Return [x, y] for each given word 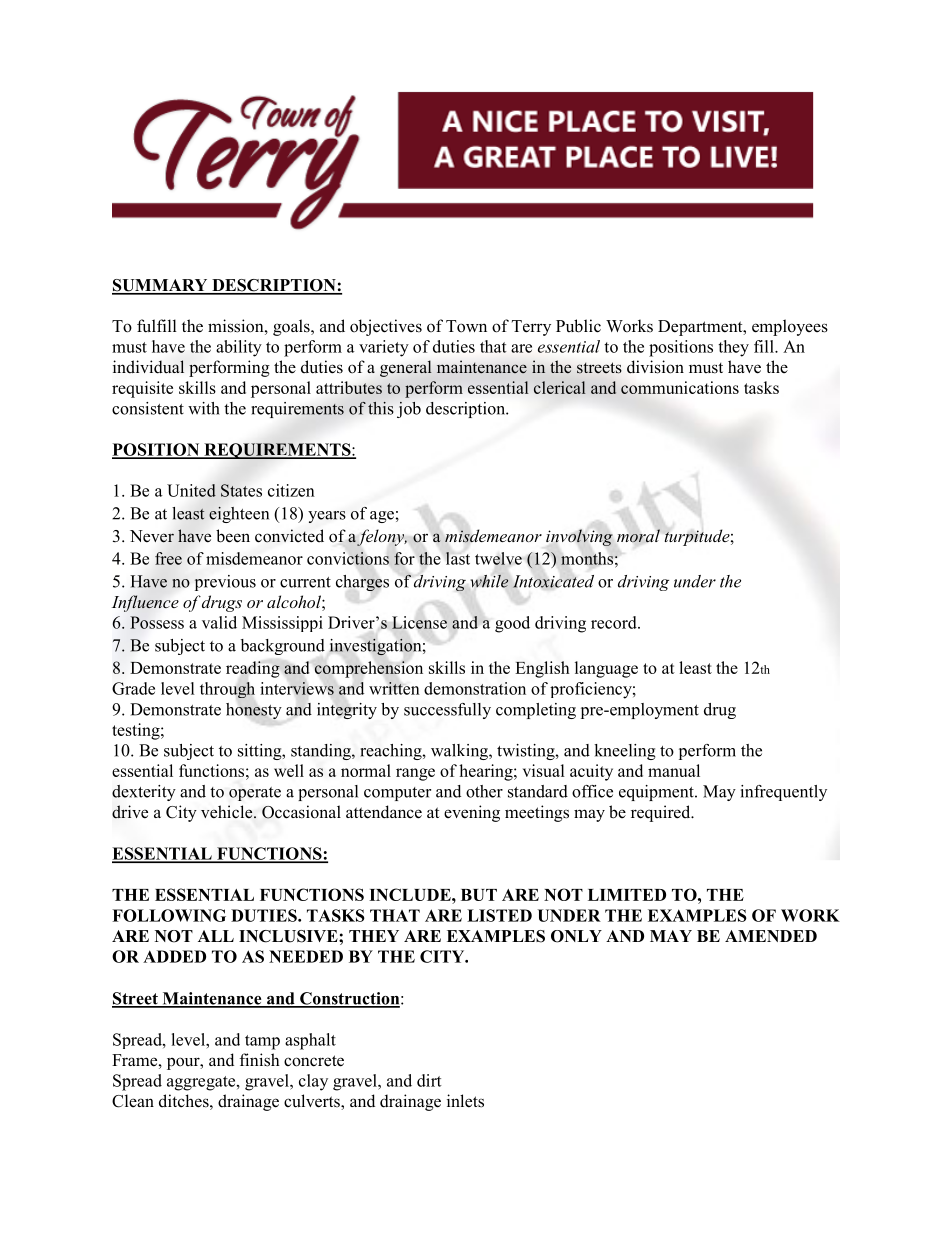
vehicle [228, 812]
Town [466, 326]
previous [225, 583]
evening [472, 813]
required [662, 813]
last [457, 558]
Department [701, 328]
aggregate [202, 1083]
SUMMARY [161, 286]
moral [638, 536]
